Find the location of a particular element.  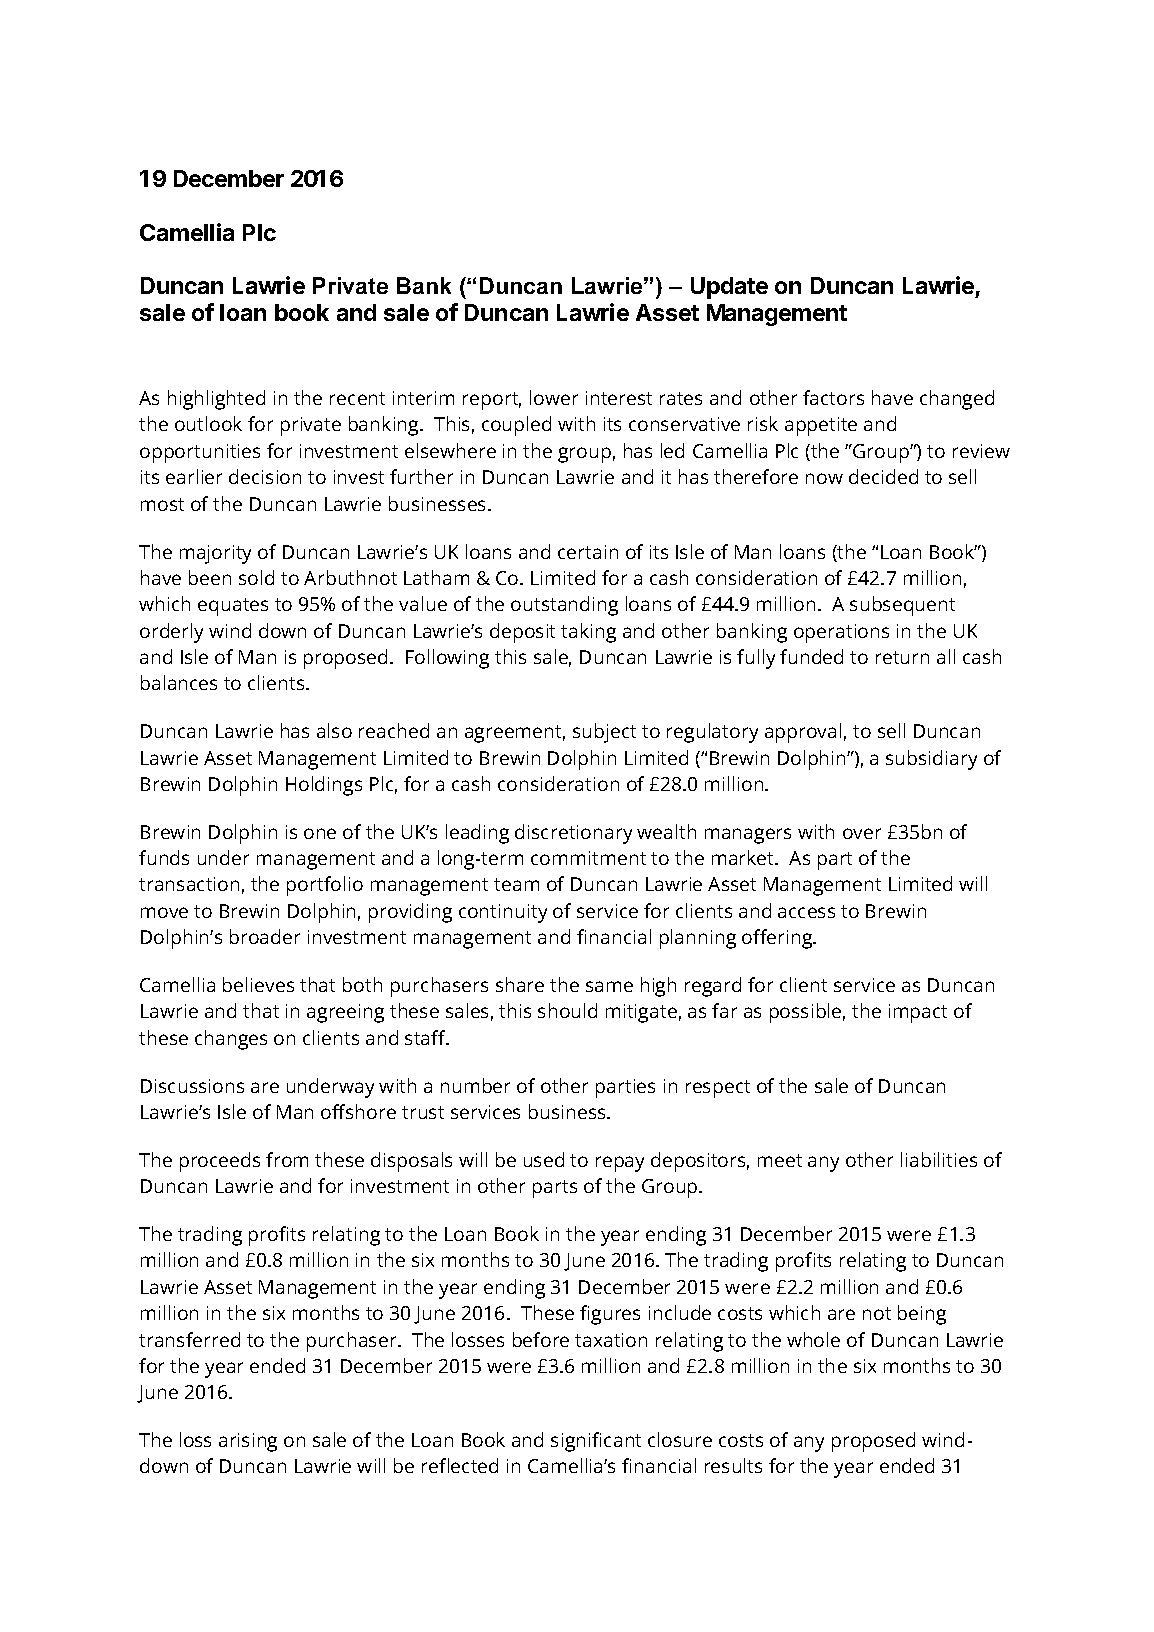

arising is located at coordinates (248, 1442).
